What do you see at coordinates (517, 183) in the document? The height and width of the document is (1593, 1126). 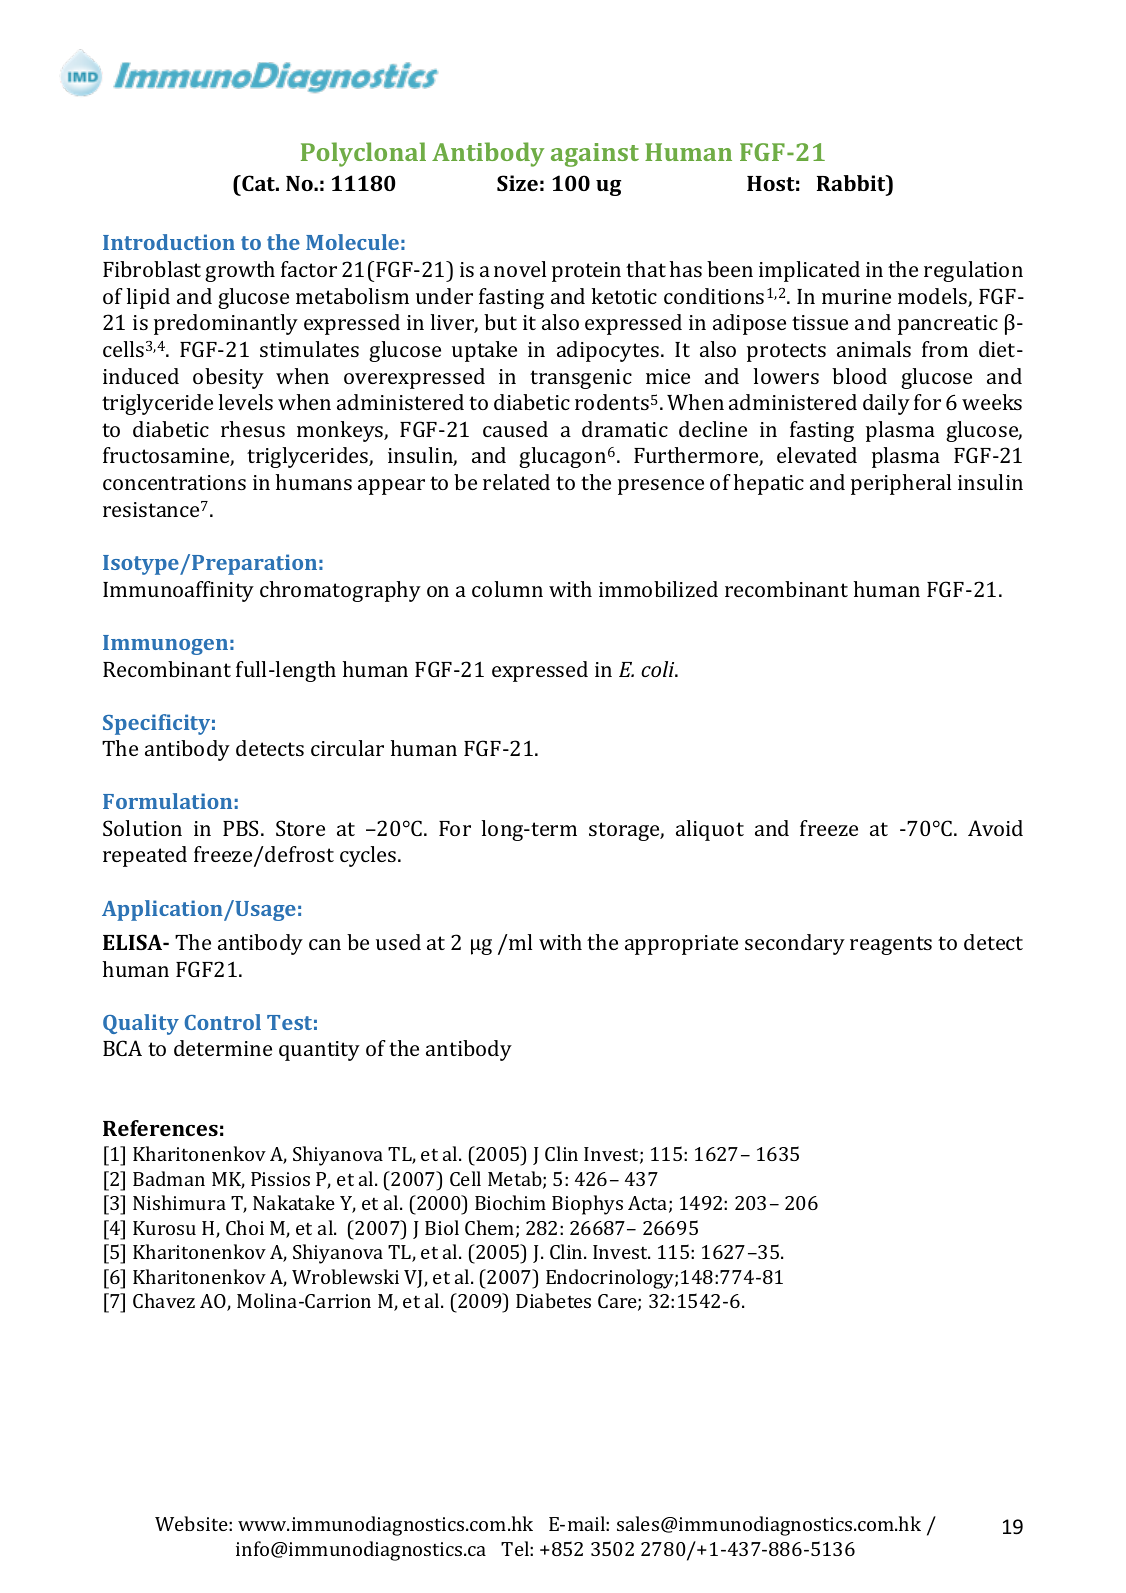 I see `Size` at bounding box center [517, 183].
